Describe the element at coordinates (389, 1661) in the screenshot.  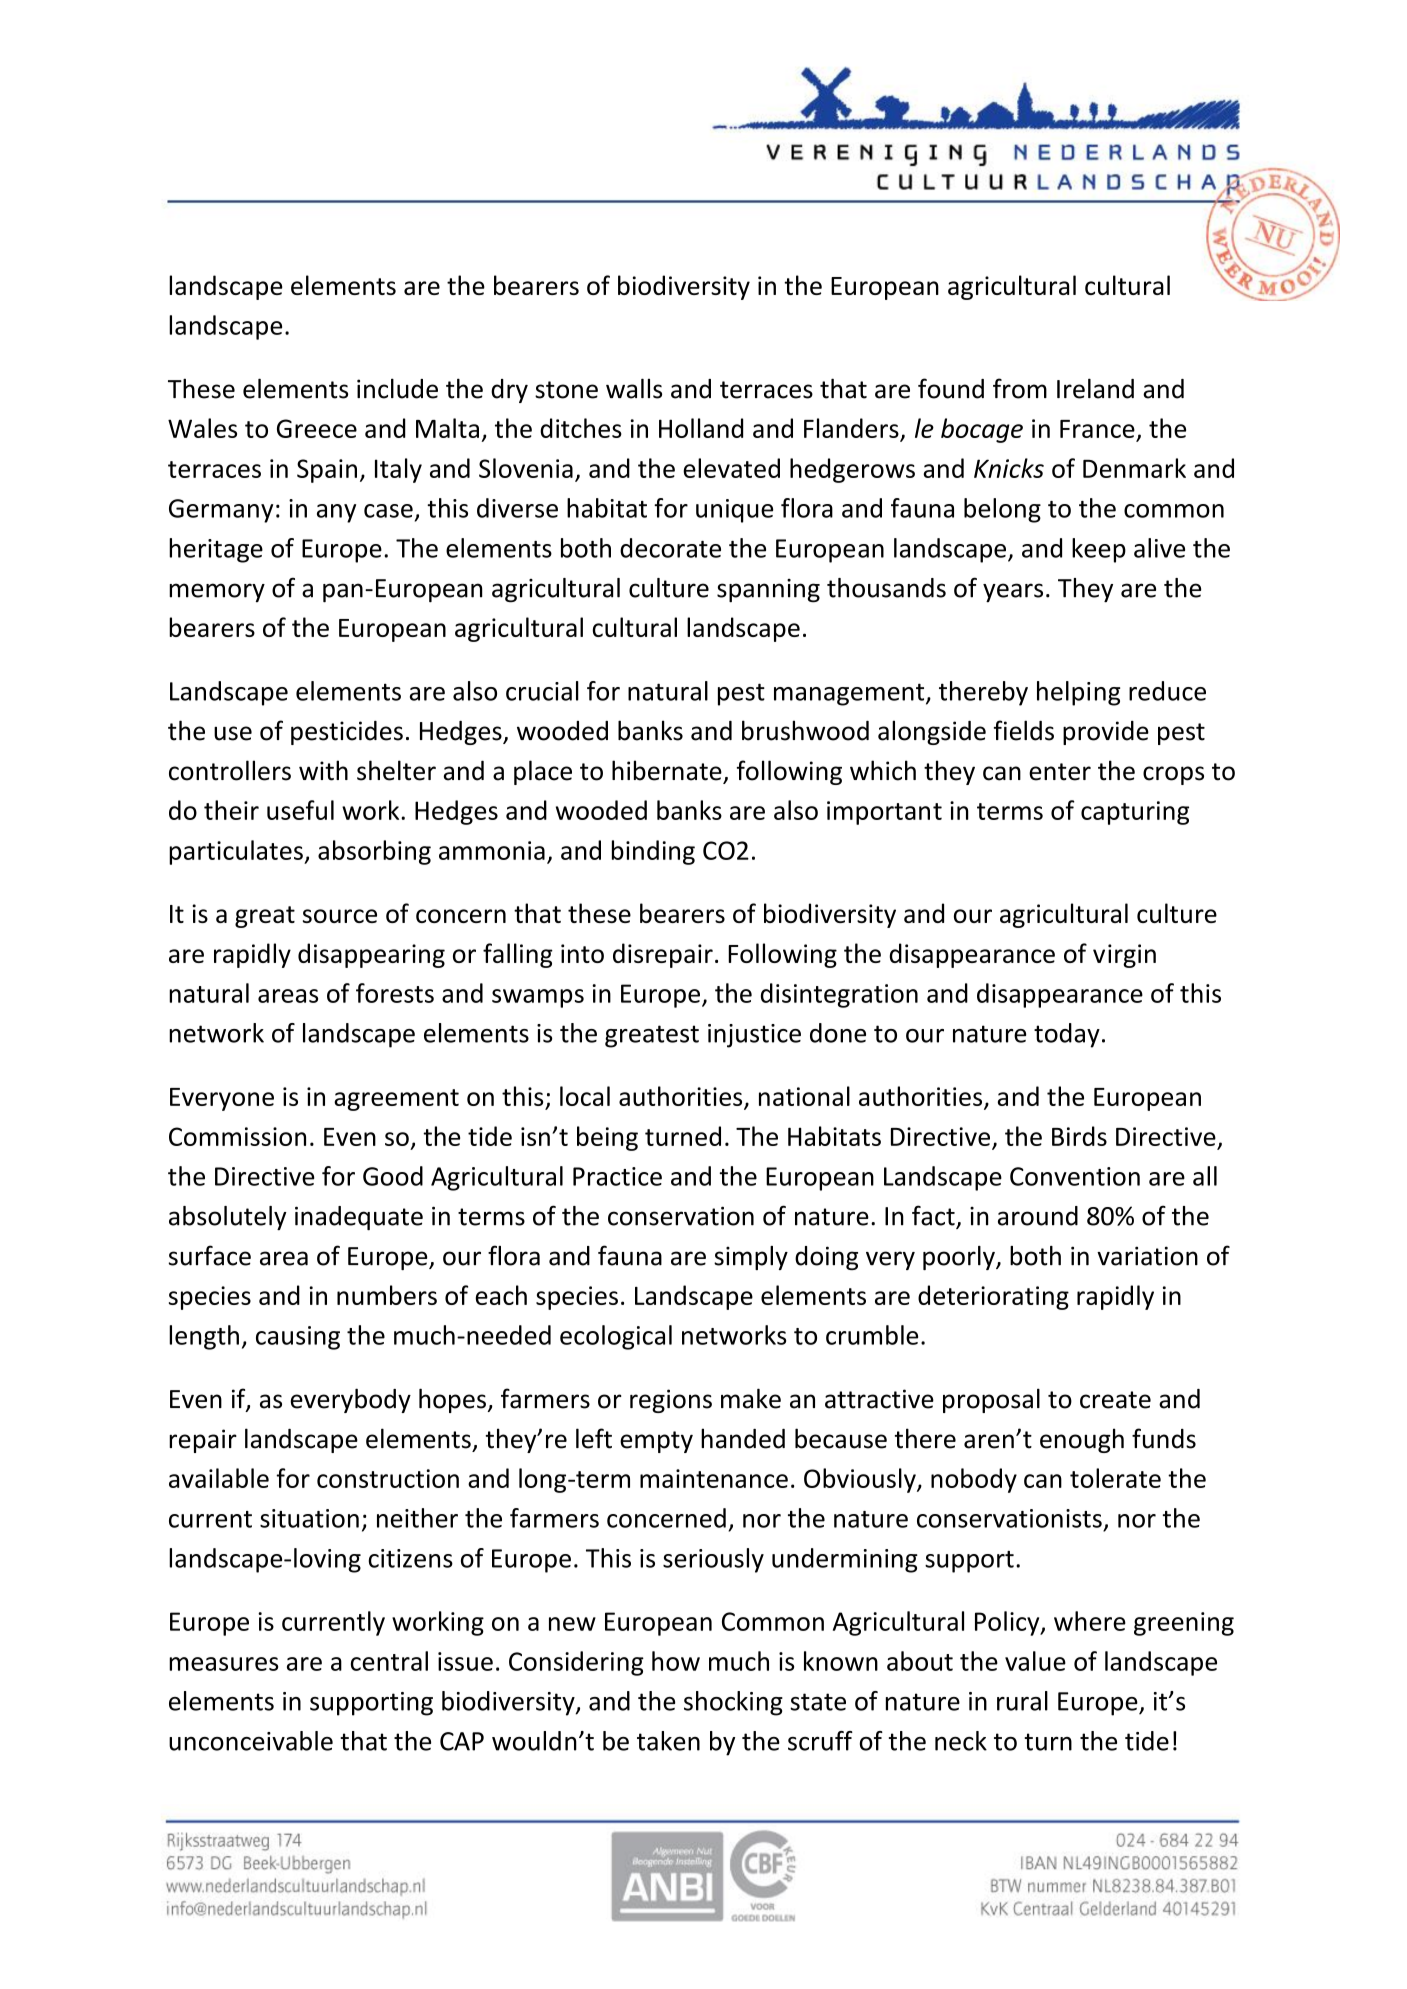
I see `central` at that location.
